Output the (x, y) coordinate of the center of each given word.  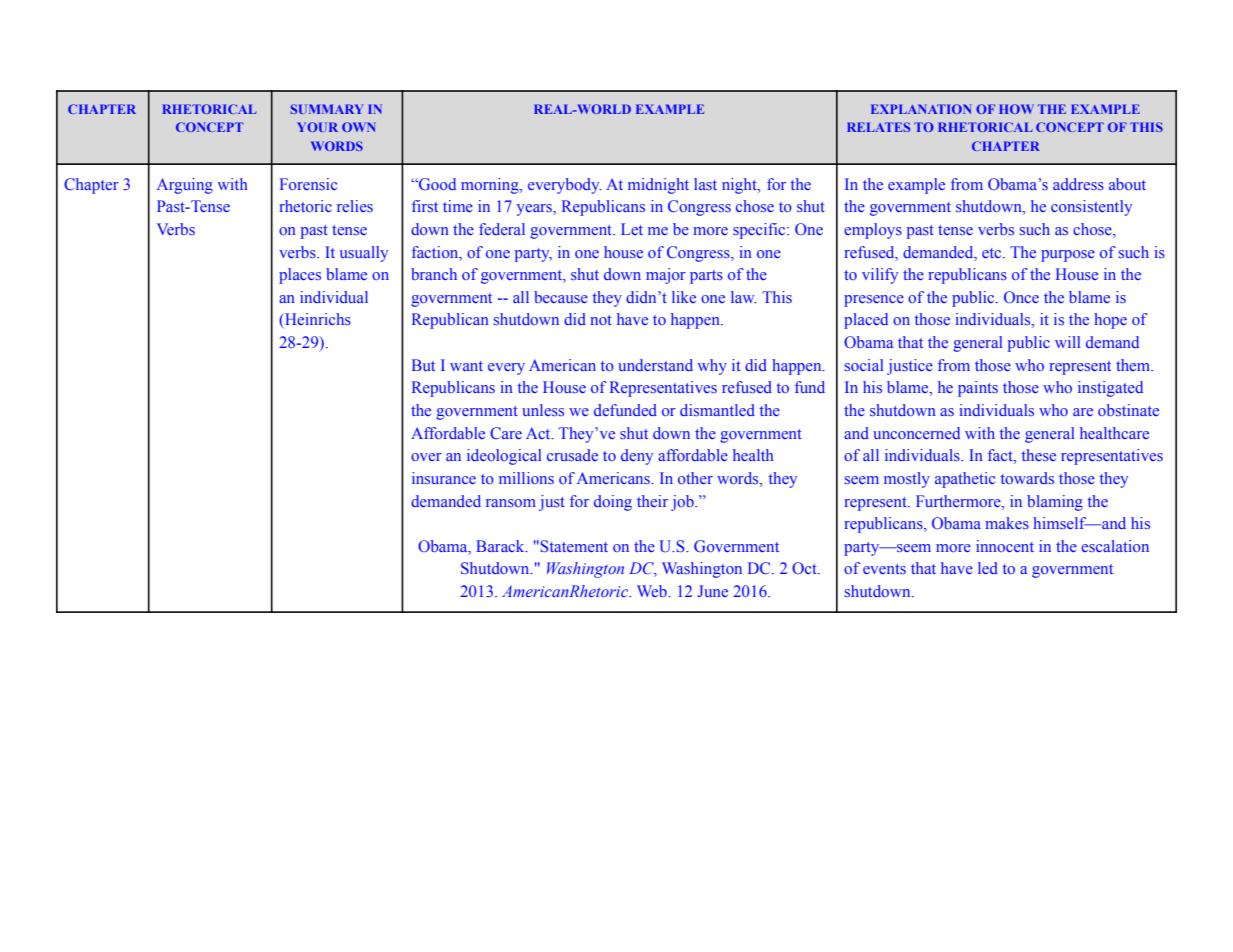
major (666, 276)
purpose (1068, 256)
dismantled (717, 410)
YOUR (317, 127)
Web (653, 591)
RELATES (878, 127)
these (1039, 455)
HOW (1016, 109)
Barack (501, 546)
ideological (504, 457)
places (300, 276)
